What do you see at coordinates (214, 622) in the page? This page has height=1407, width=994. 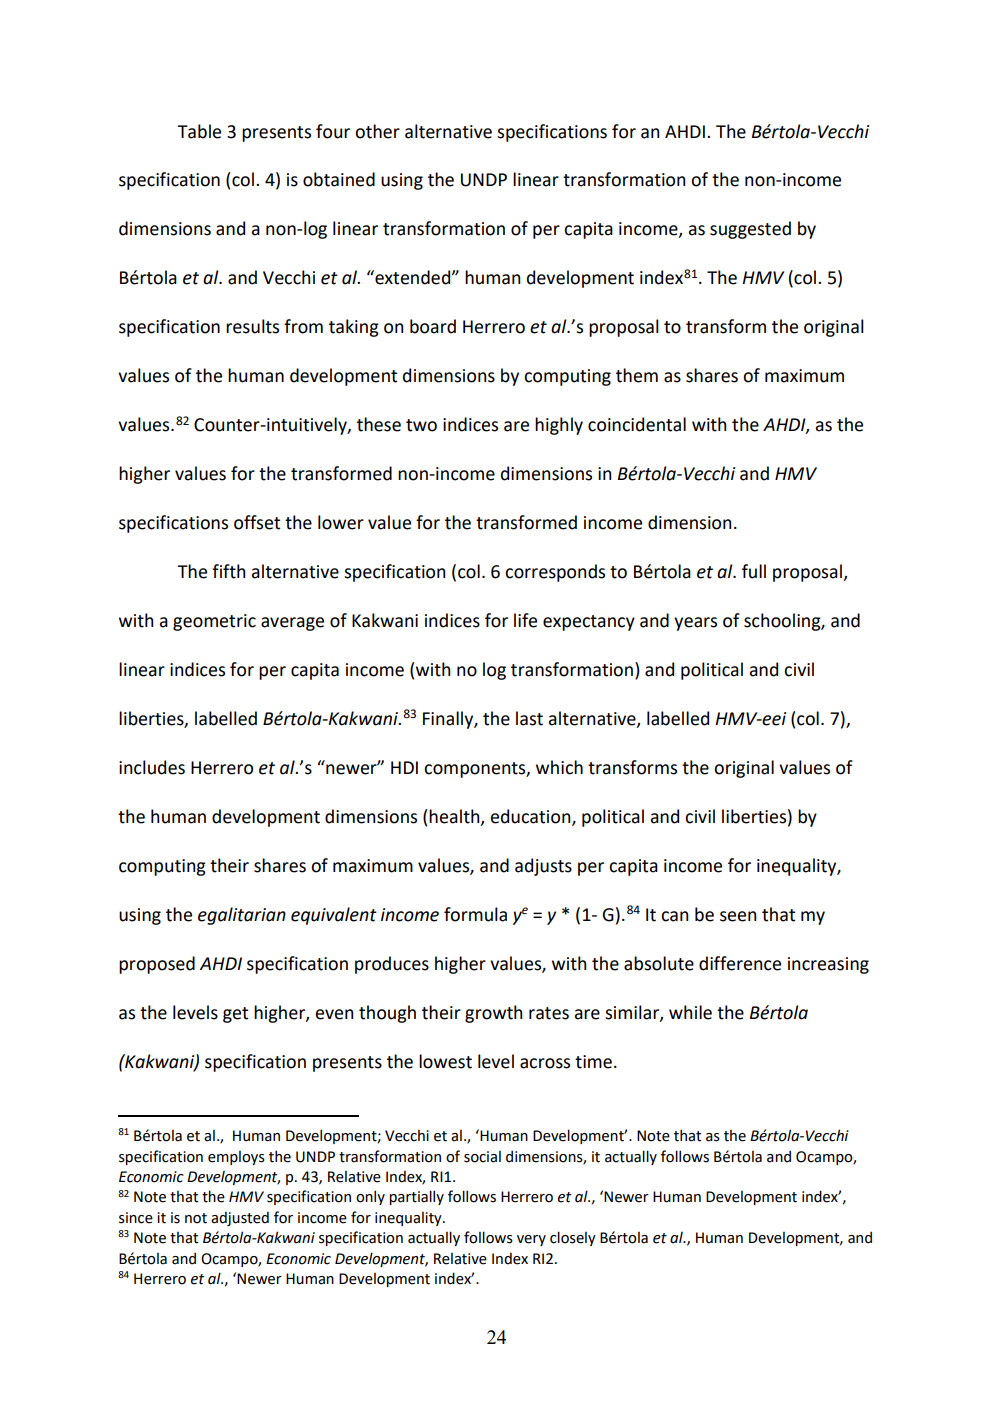 I see `geometric` at bounding box center [214, 622].
